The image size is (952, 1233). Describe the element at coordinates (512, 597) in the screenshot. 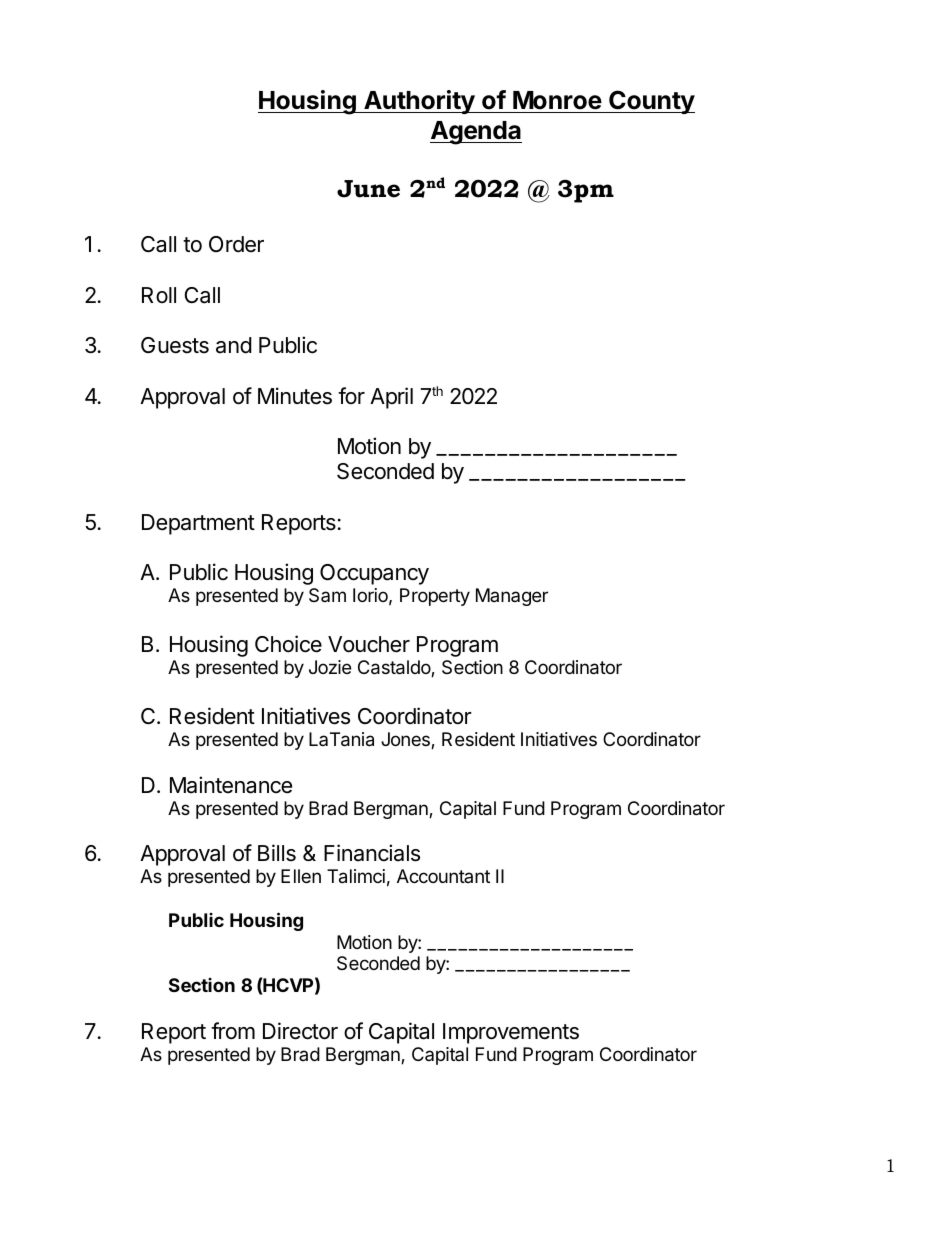

I see `Manager` at that location.
